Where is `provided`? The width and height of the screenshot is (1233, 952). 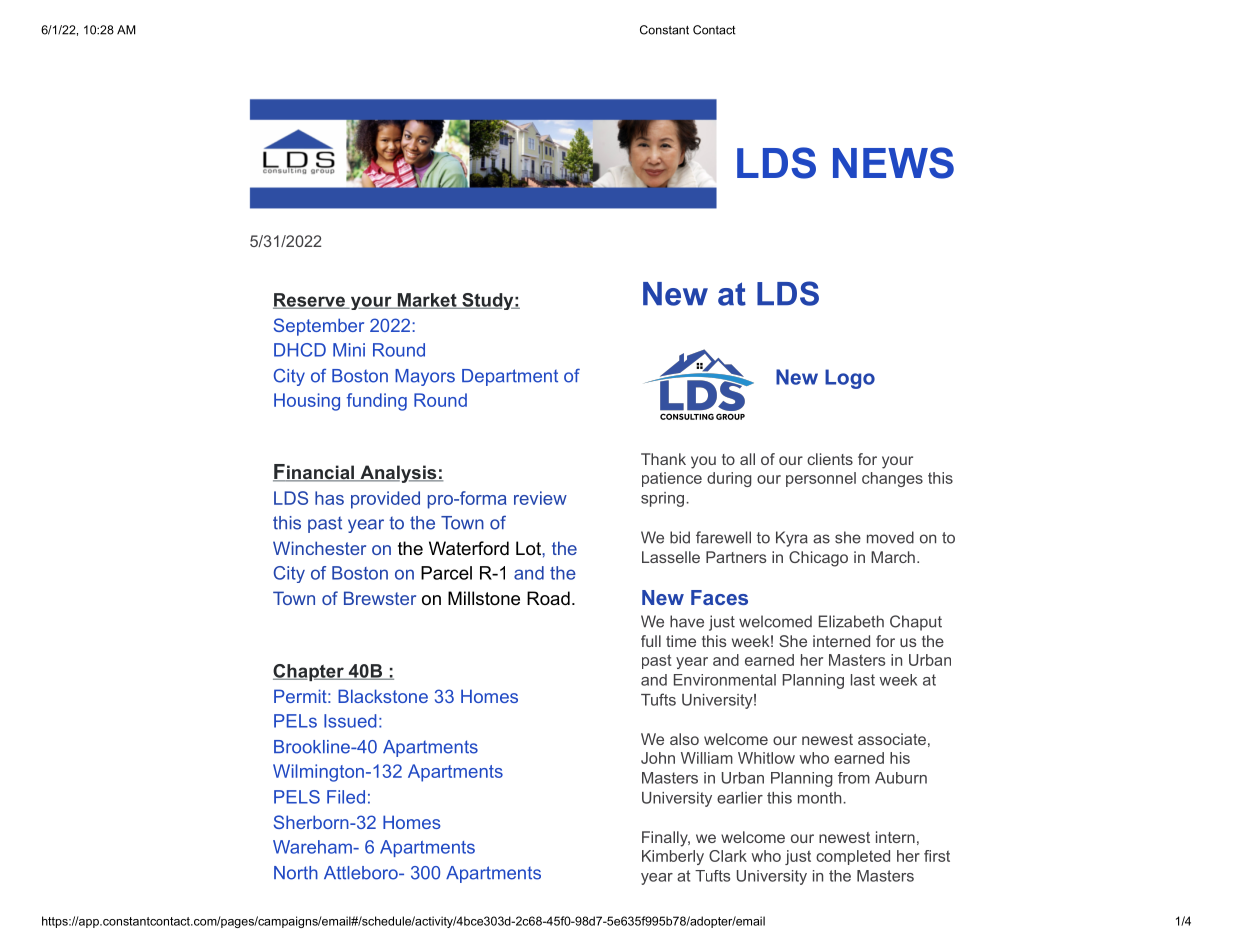 provided is located at coordinates (385, 500).
